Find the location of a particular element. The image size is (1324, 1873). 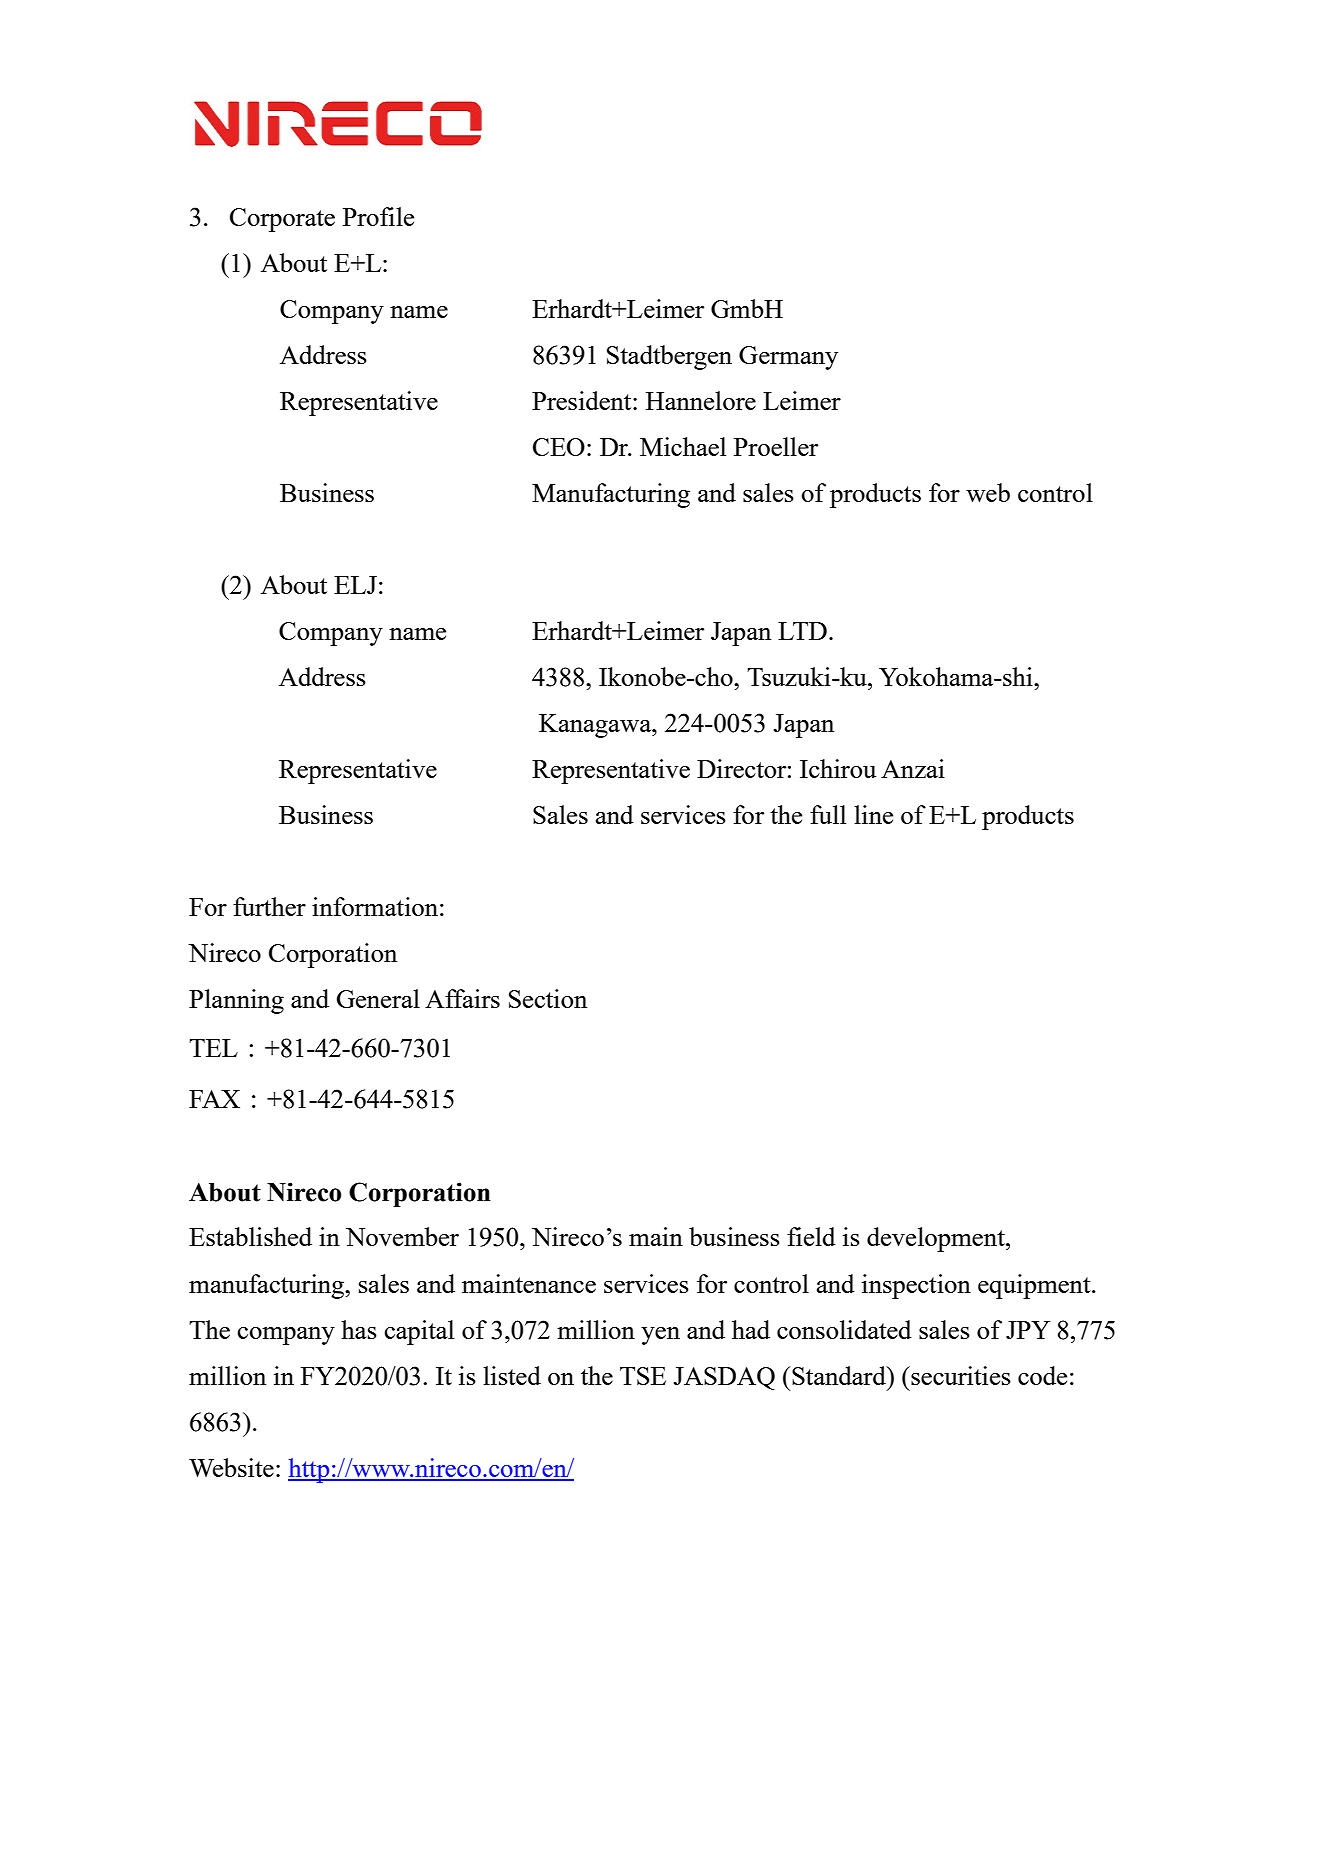

Germany is located at coordinates (788, 358).
